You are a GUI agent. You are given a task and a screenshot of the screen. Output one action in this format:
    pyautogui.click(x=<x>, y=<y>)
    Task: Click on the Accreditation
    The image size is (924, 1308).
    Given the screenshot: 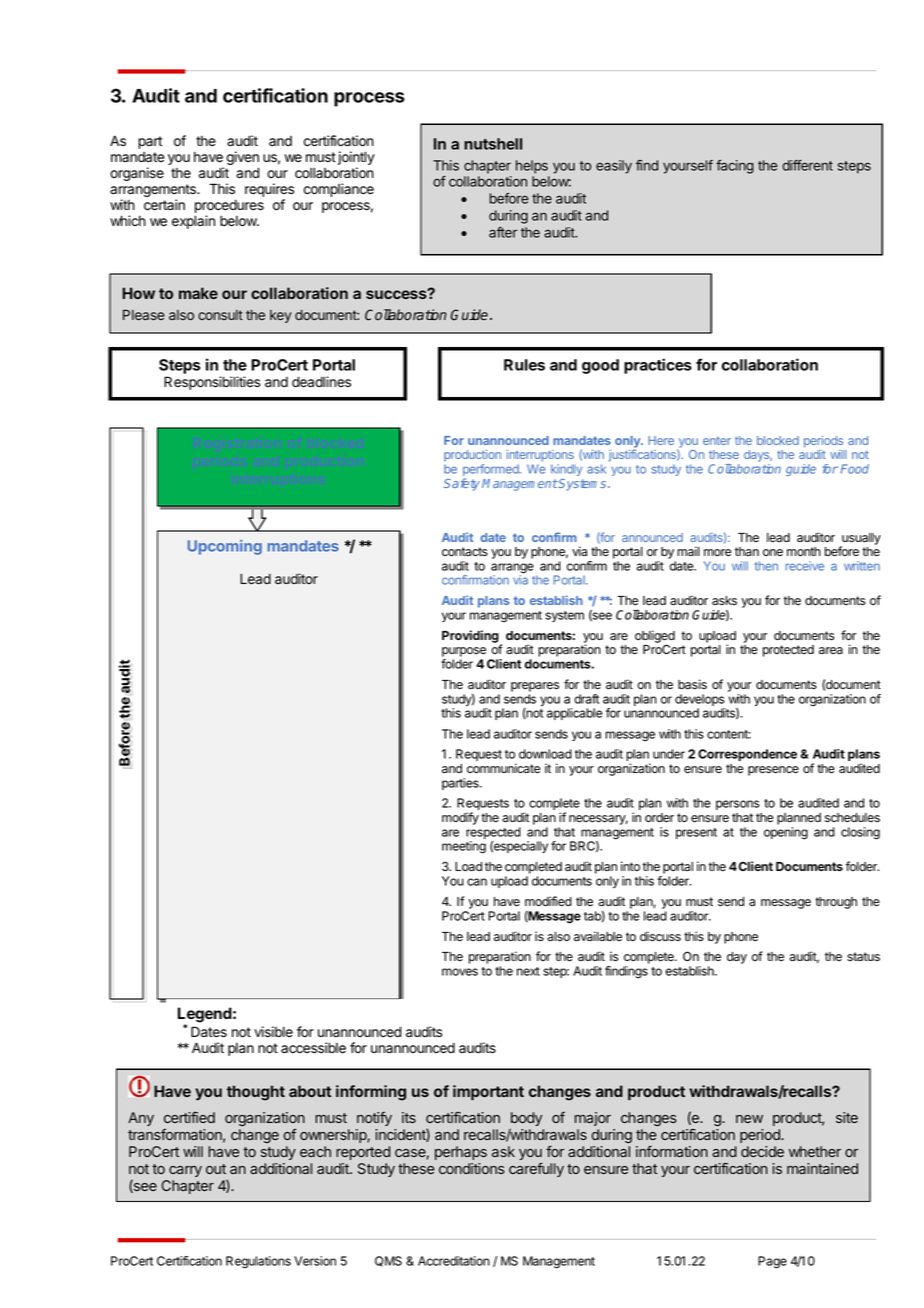 What is the action you would take?
    pyautogui.click(x=454, y=1261)
